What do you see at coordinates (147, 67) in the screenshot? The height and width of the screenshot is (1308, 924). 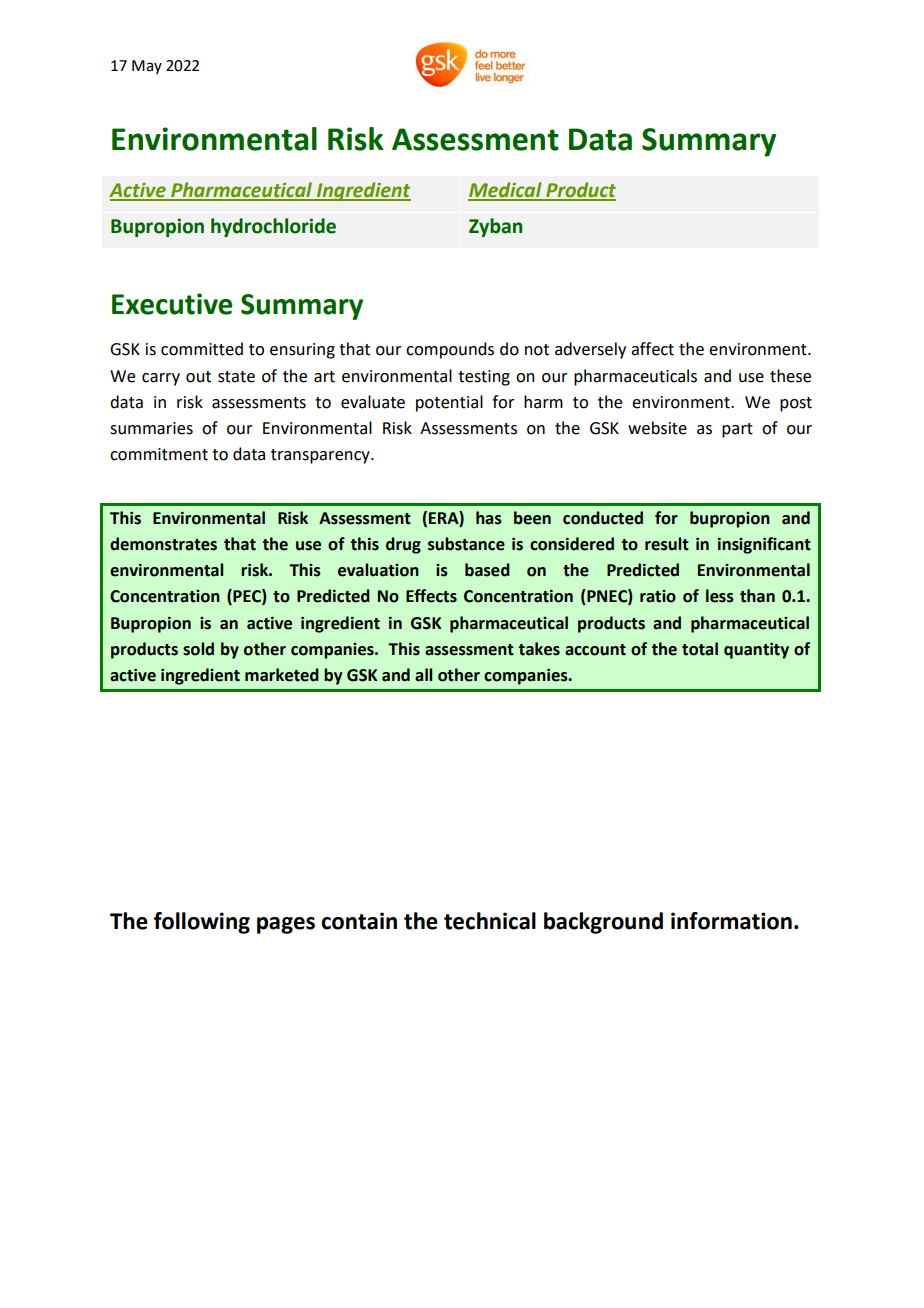 I see `May` at bounding box center [147, 67].
